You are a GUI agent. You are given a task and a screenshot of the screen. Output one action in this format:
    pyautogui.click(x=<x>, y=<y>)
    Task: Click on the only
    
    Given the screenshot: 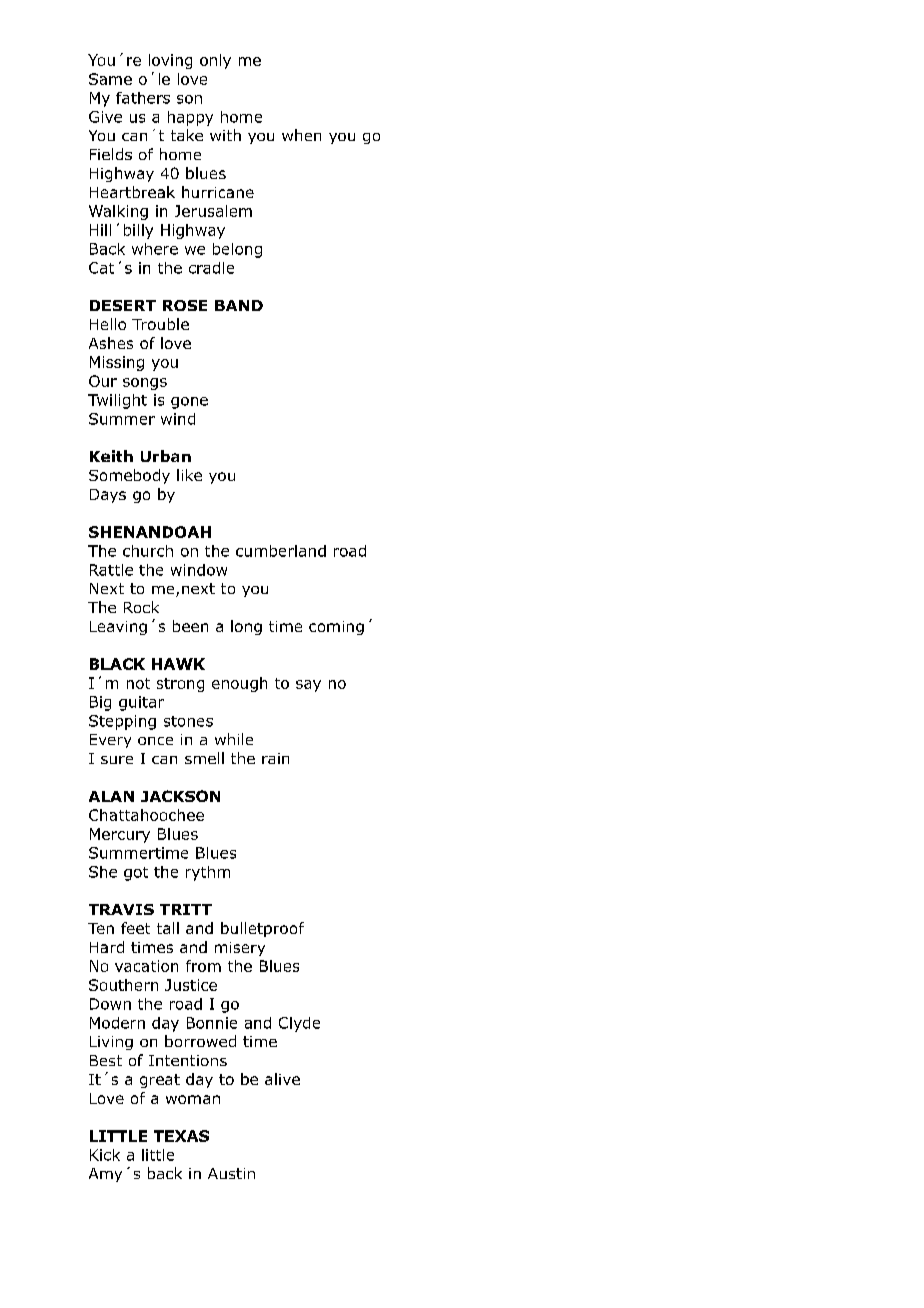 What is the action you would take?
    pyautogui.click(x=215, y=61)
